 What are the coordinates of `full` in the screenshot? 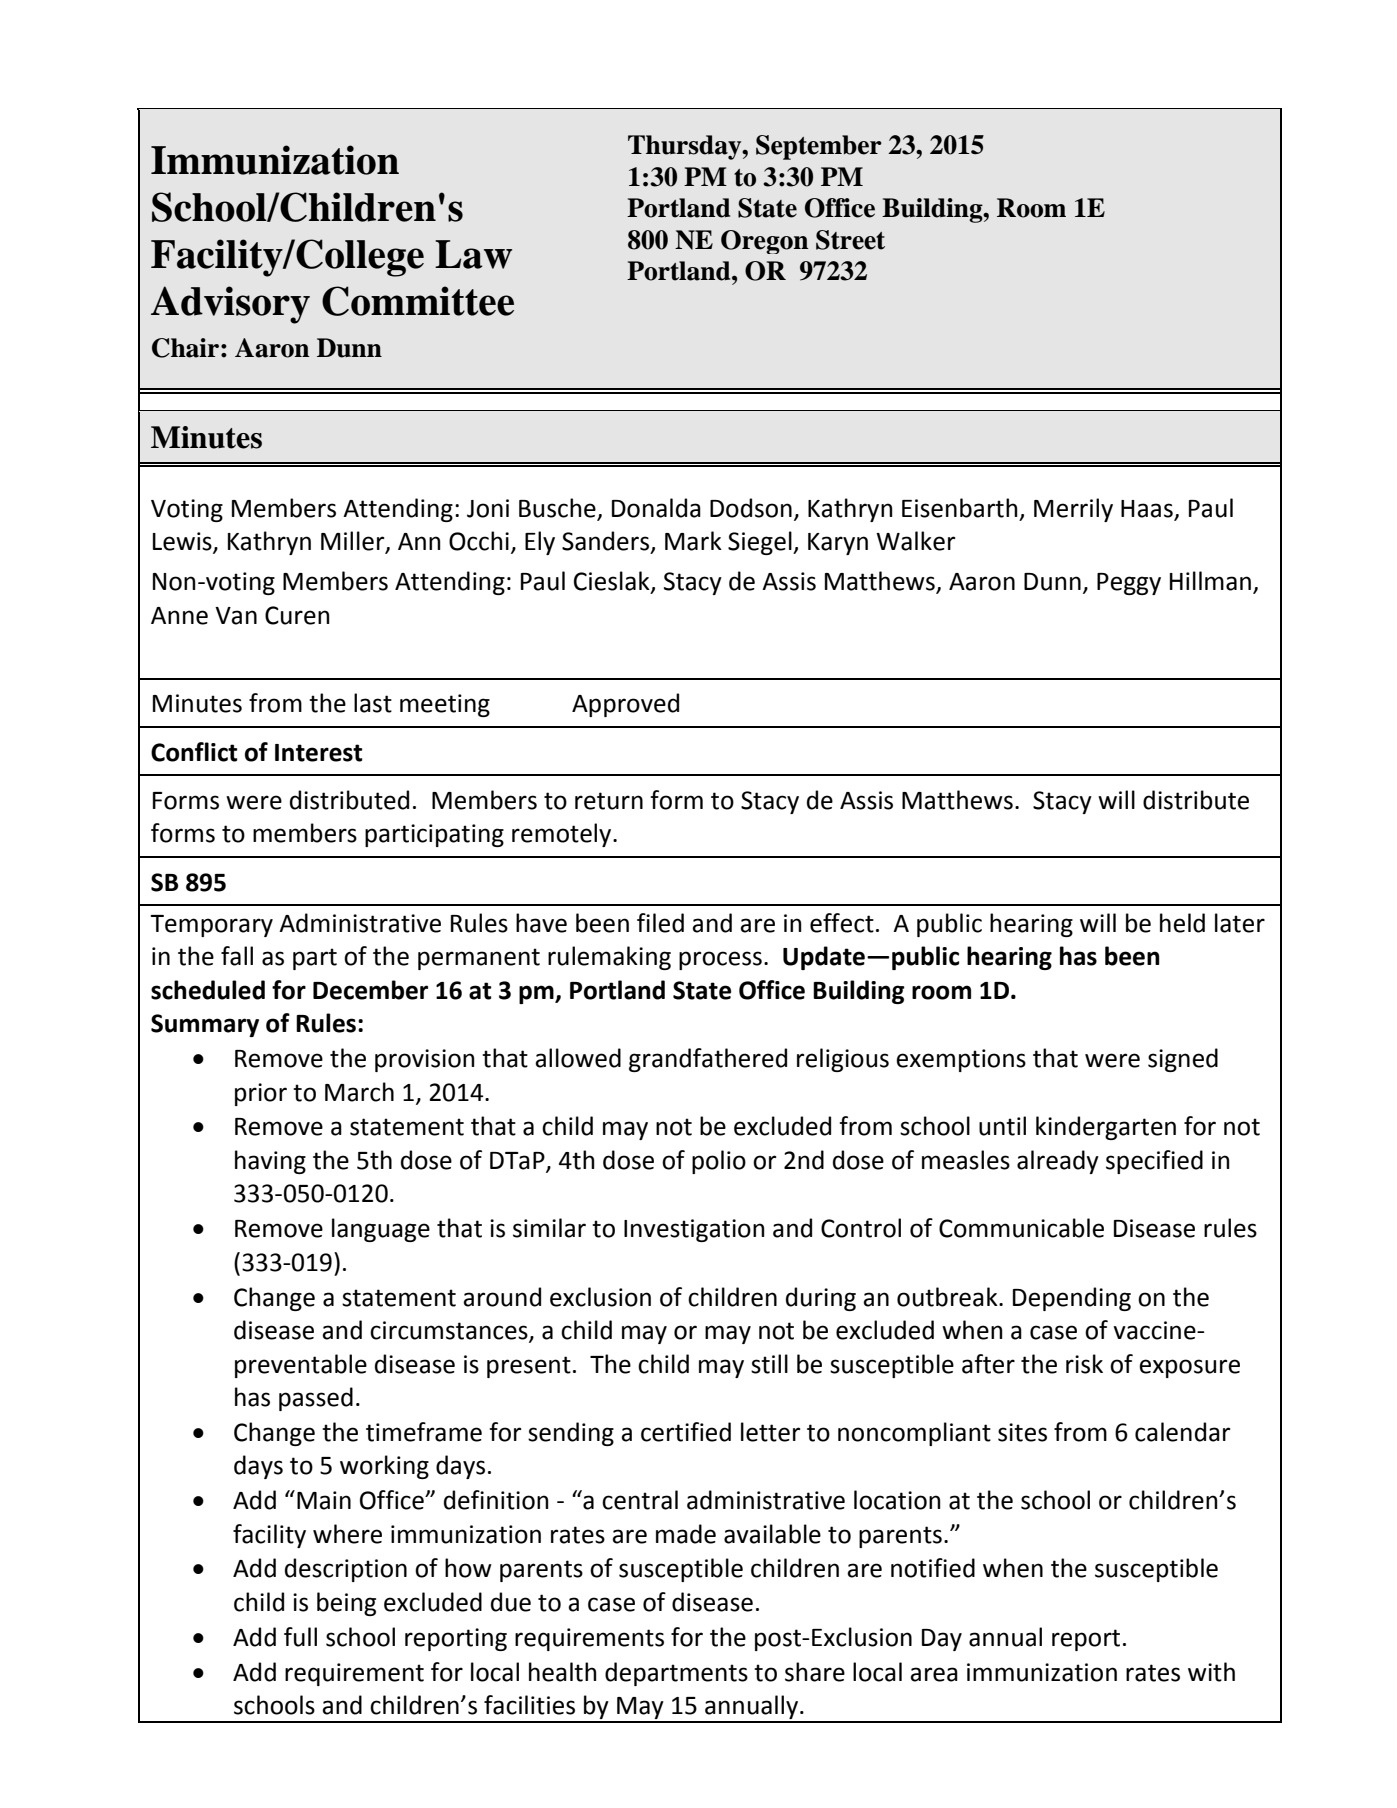 It's located at (300, 1637).
